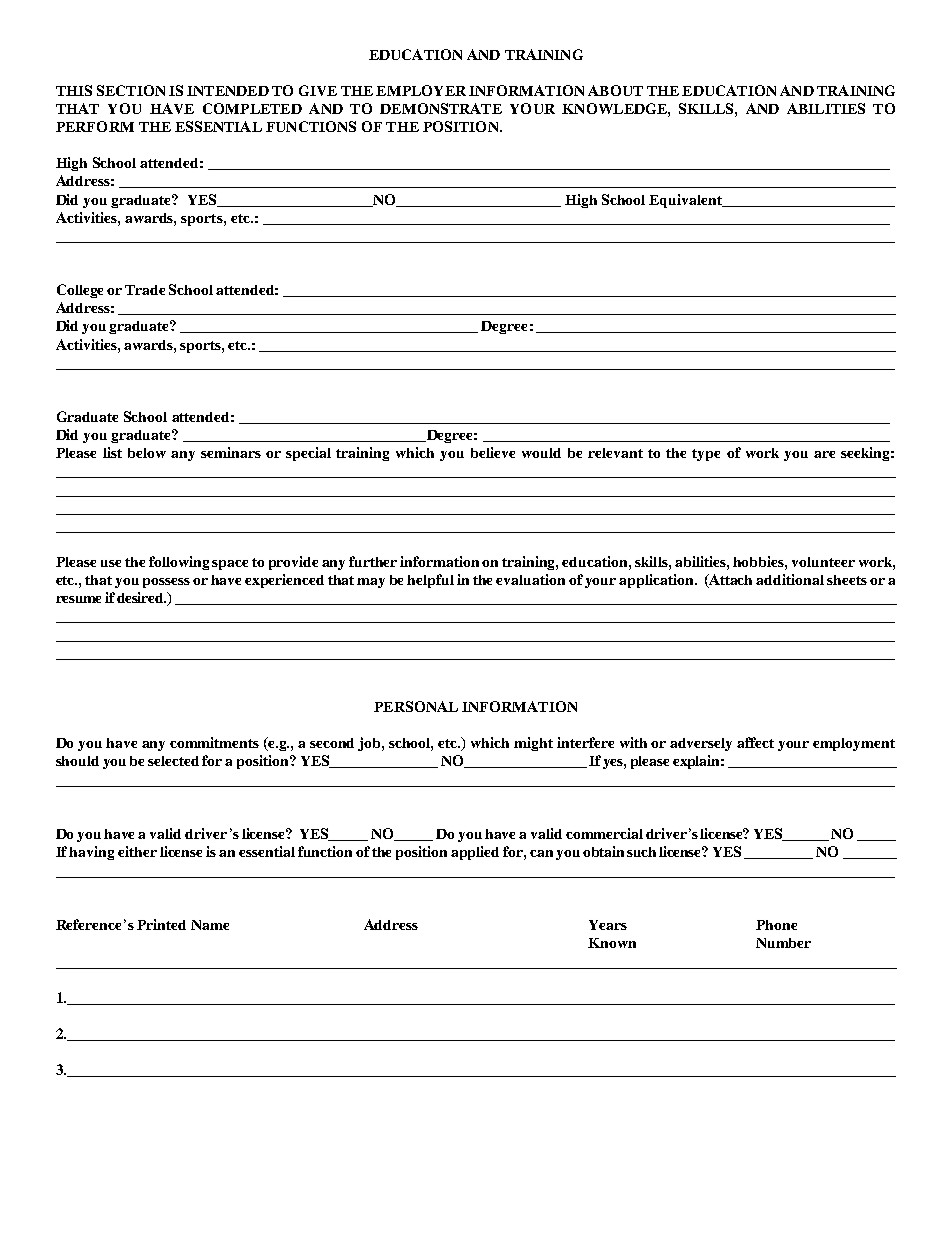 Image resolution: width=952 pixels, height=1233 pixels. I want to click on DEMONSTRATE, so click(441, 108).
